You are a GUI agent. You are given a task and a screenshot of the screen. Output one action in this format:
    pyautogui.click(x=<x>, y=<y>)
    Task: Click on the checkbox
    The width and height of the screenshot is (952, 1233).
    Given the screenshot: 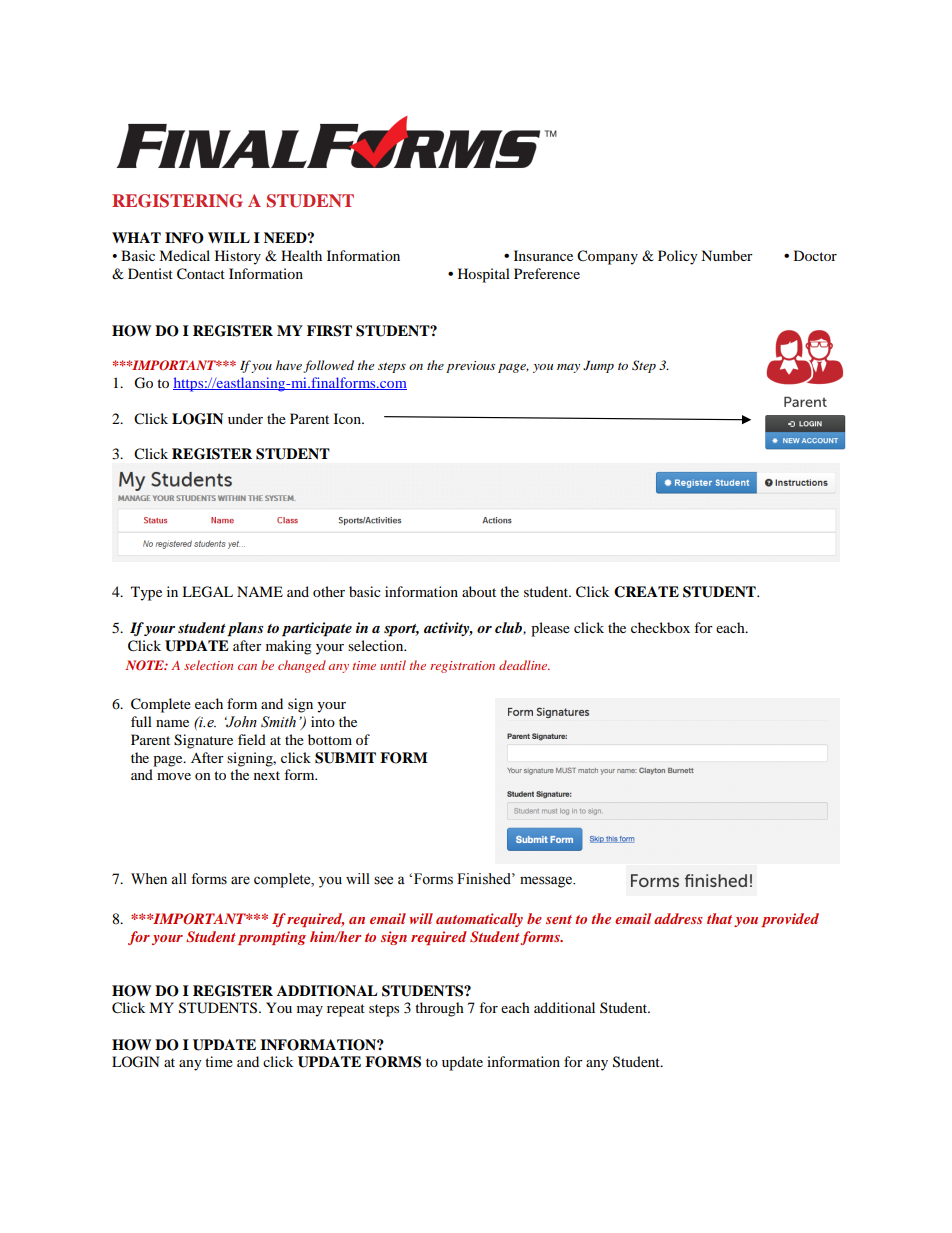 What is the action you would take?
    pyautogui.click(x=660, y=627)
